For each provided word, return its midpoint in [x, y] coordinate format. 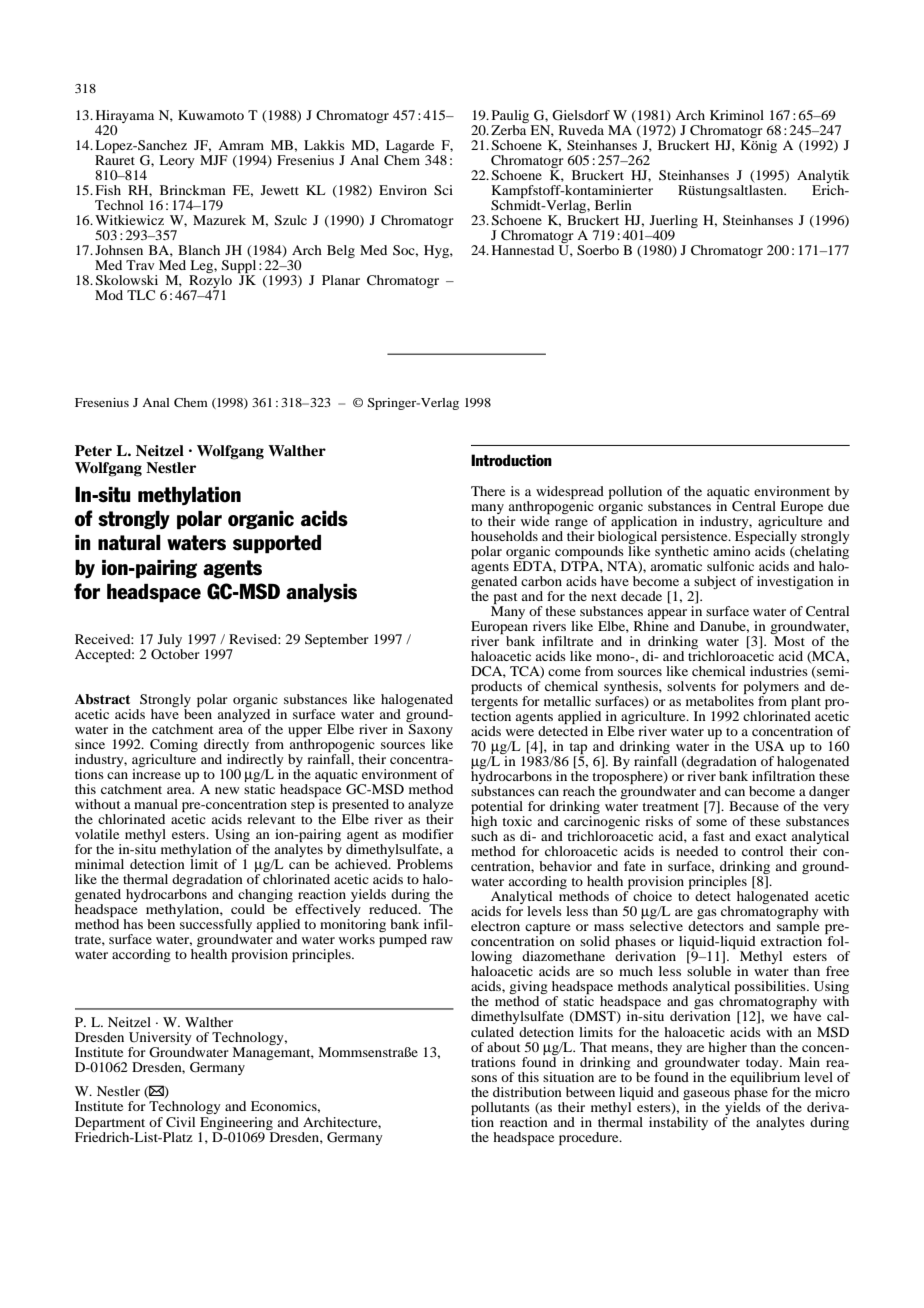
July [169, 642]
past [506, 598]
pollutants [500, 1108]
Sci [443, 190]
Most [789, 641]
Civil [180, 1122]
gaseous [706, 1095]
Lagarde [410, 148]
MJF [214, 160]
